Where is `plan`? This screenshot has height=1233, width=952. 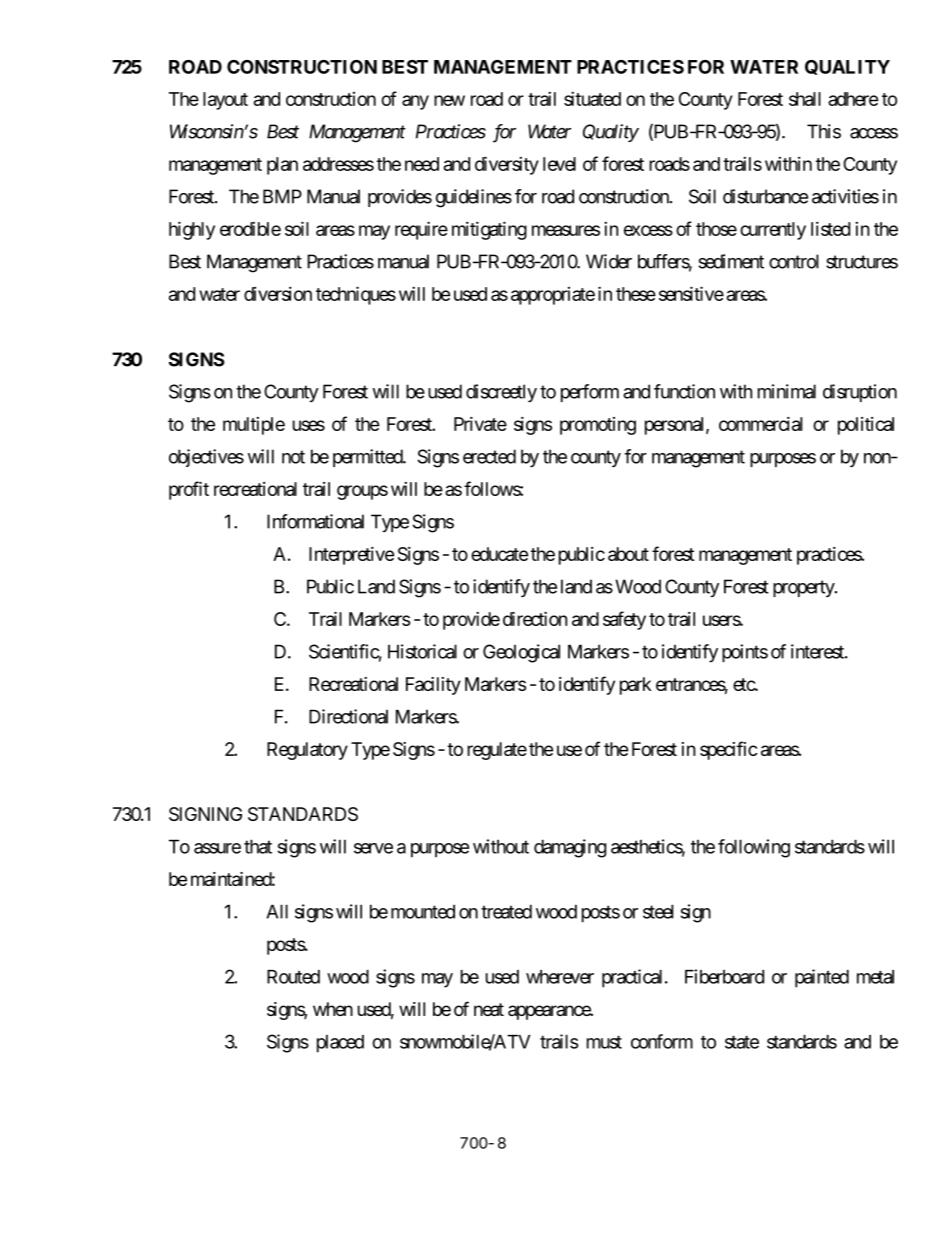
plan is located at coordinates (282, 166).
